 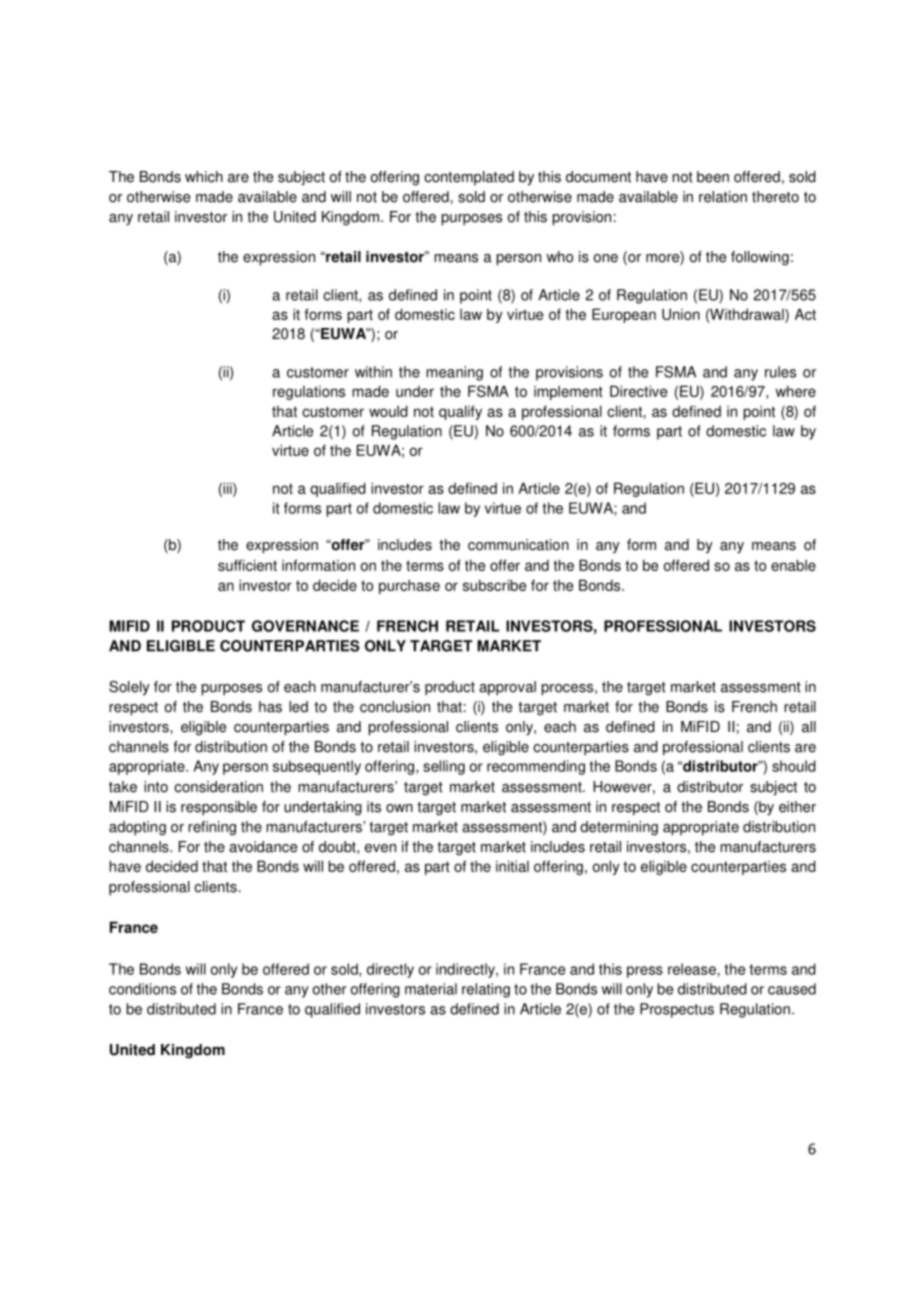 What do you see at coordinates (460, 412) in the page?
I see `qualify` at bounding box center [460, 412].
